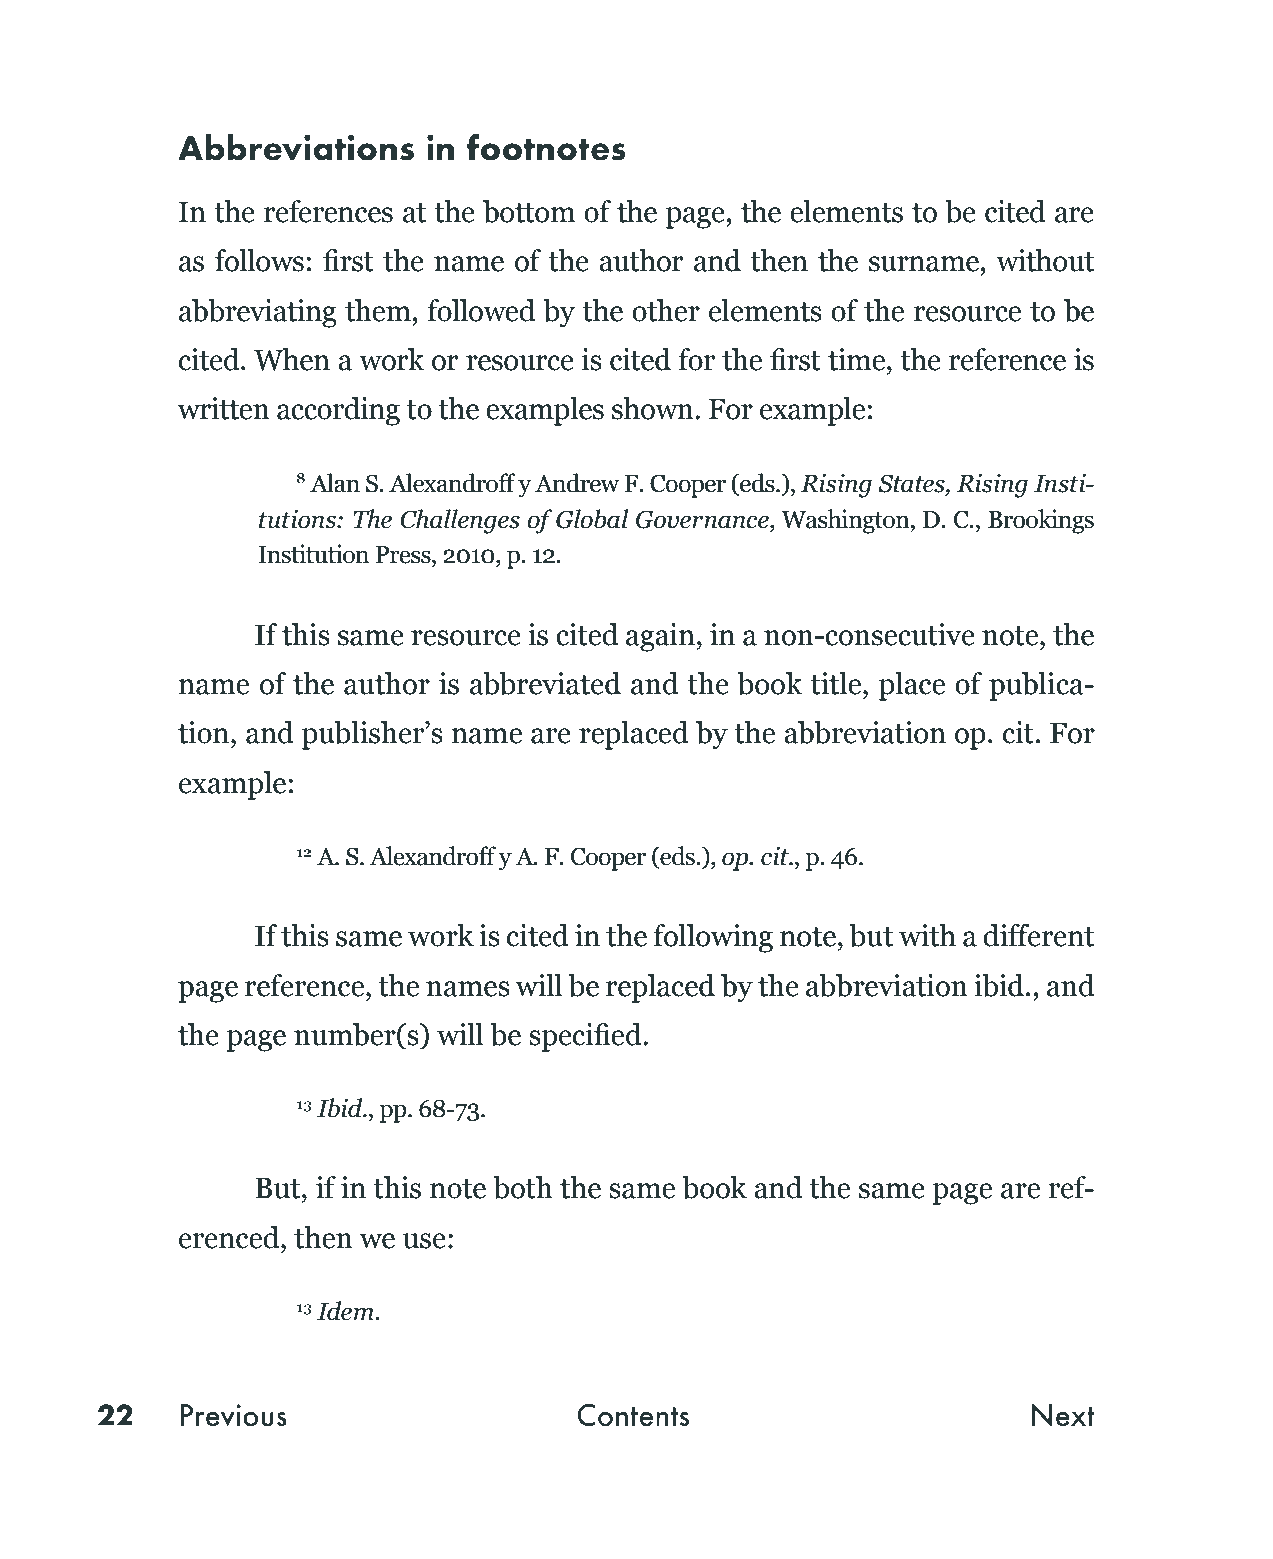 The height and width of the image is (1559, 1273). I want to click on Idem, so click(346, 1311).
